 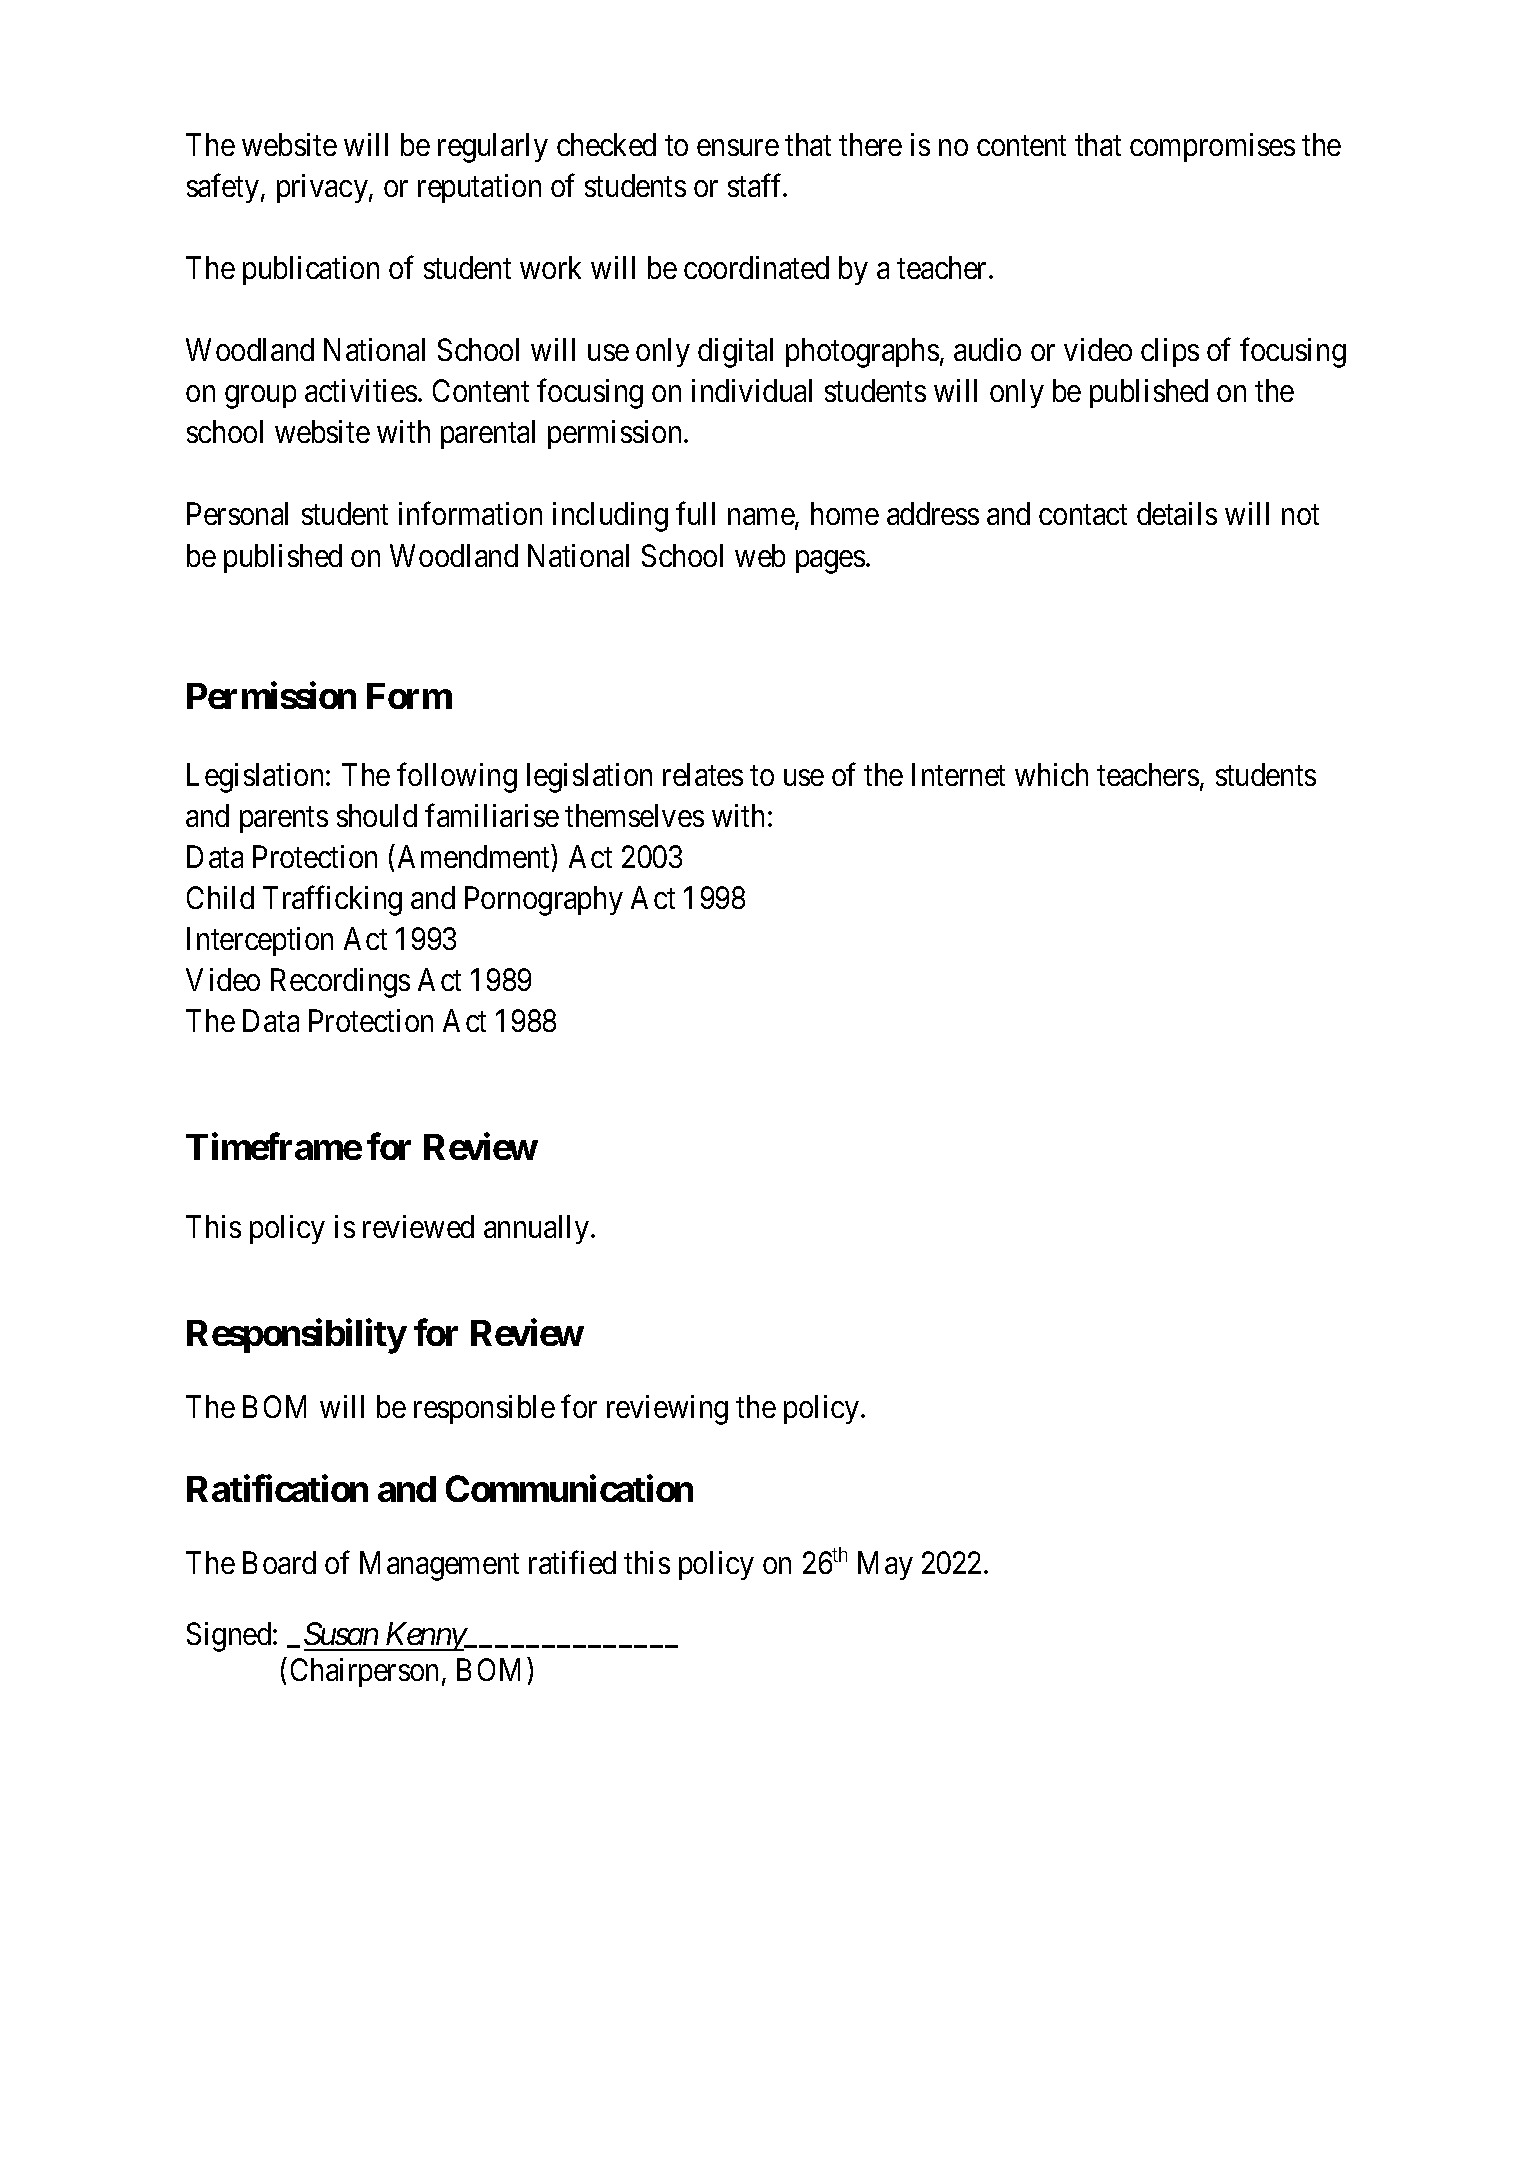 I want to click on Trafficking, so click(x=332, y=901).
